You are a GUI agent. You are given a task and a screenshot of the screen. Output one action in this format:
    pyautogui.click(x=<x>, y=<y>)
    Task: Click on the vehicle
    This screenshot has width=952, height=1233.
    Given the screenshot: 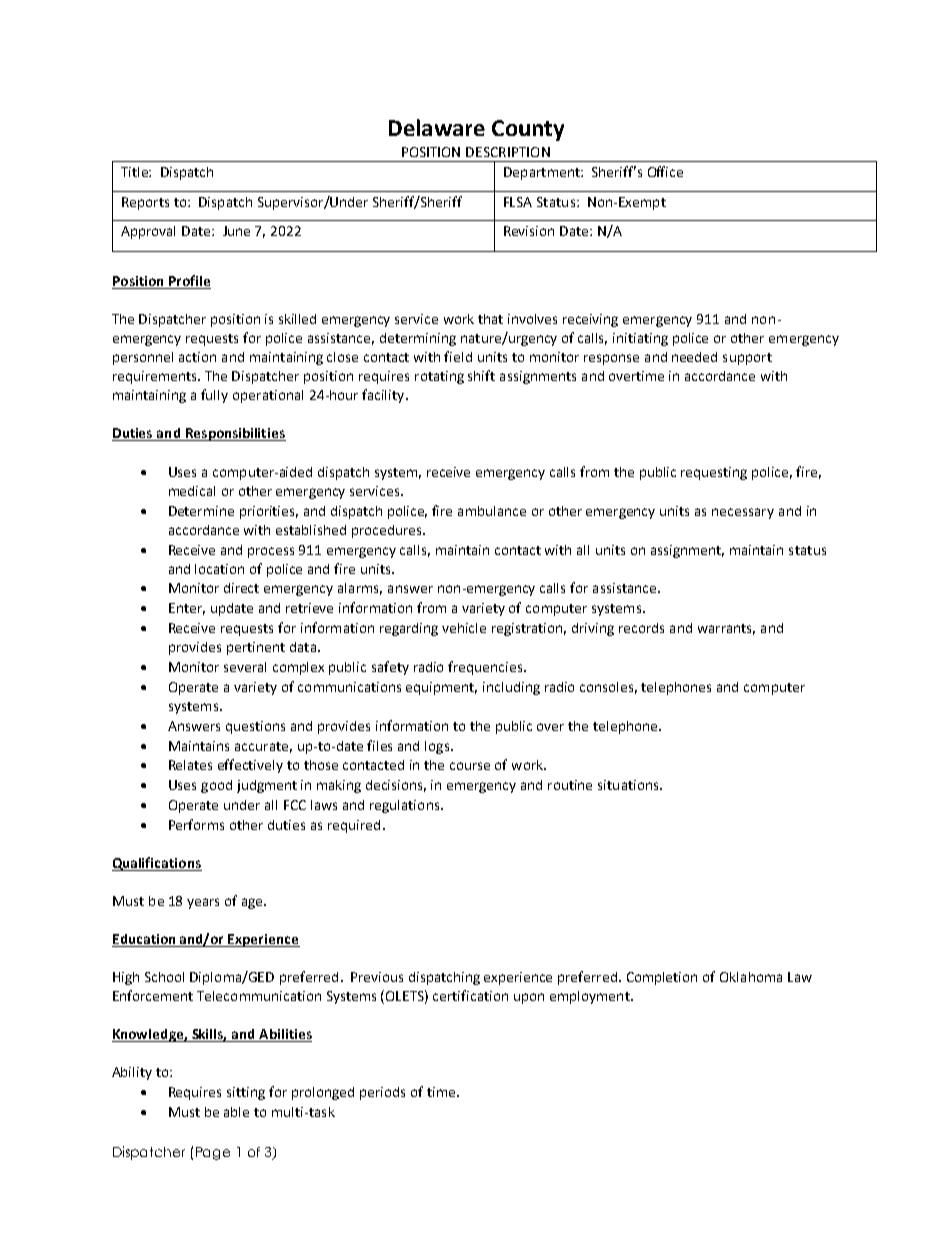 What is the action you would take?
    pyautogui.click(x=464, y=628)
